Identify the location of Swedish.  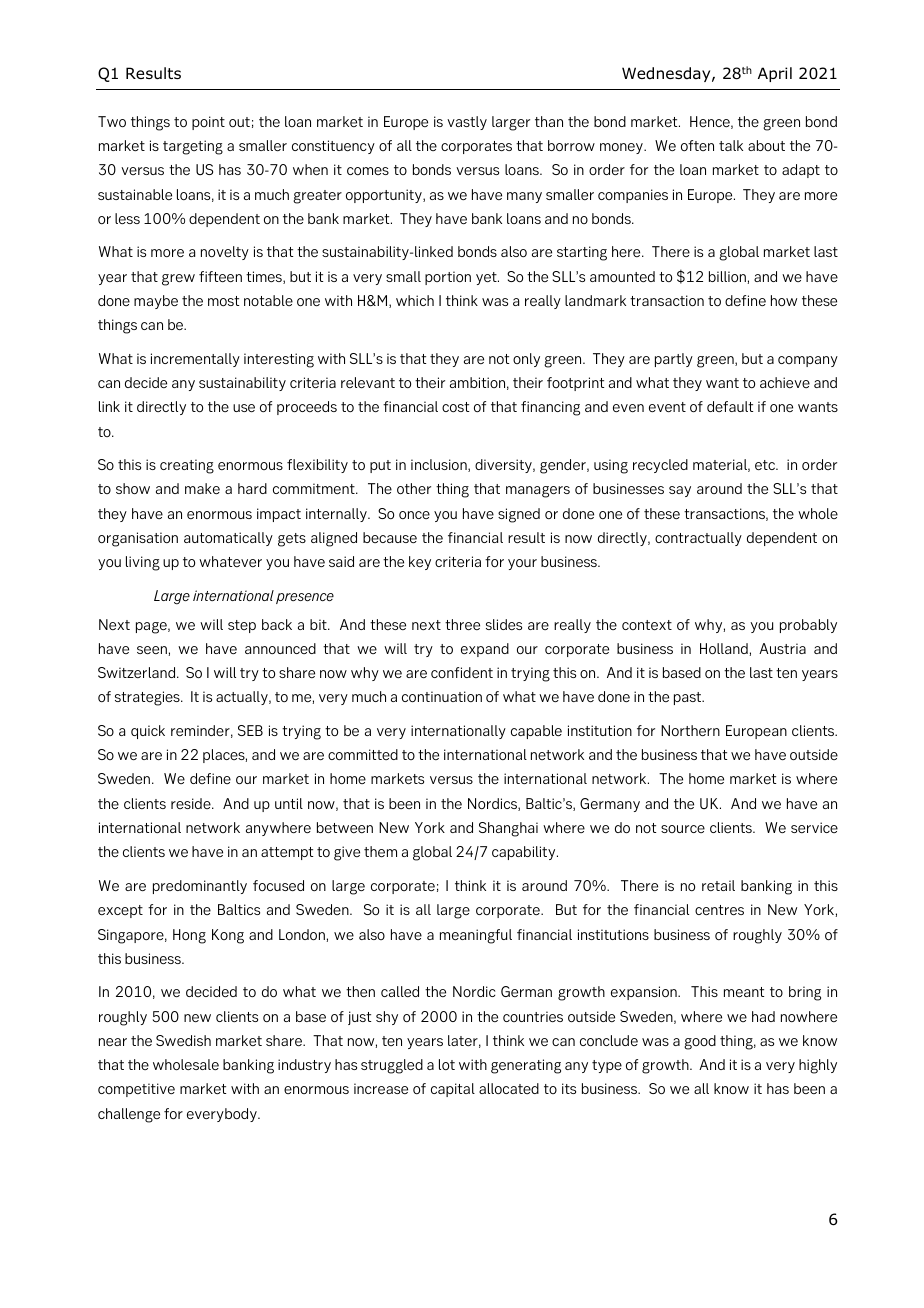
(183, 1040).
